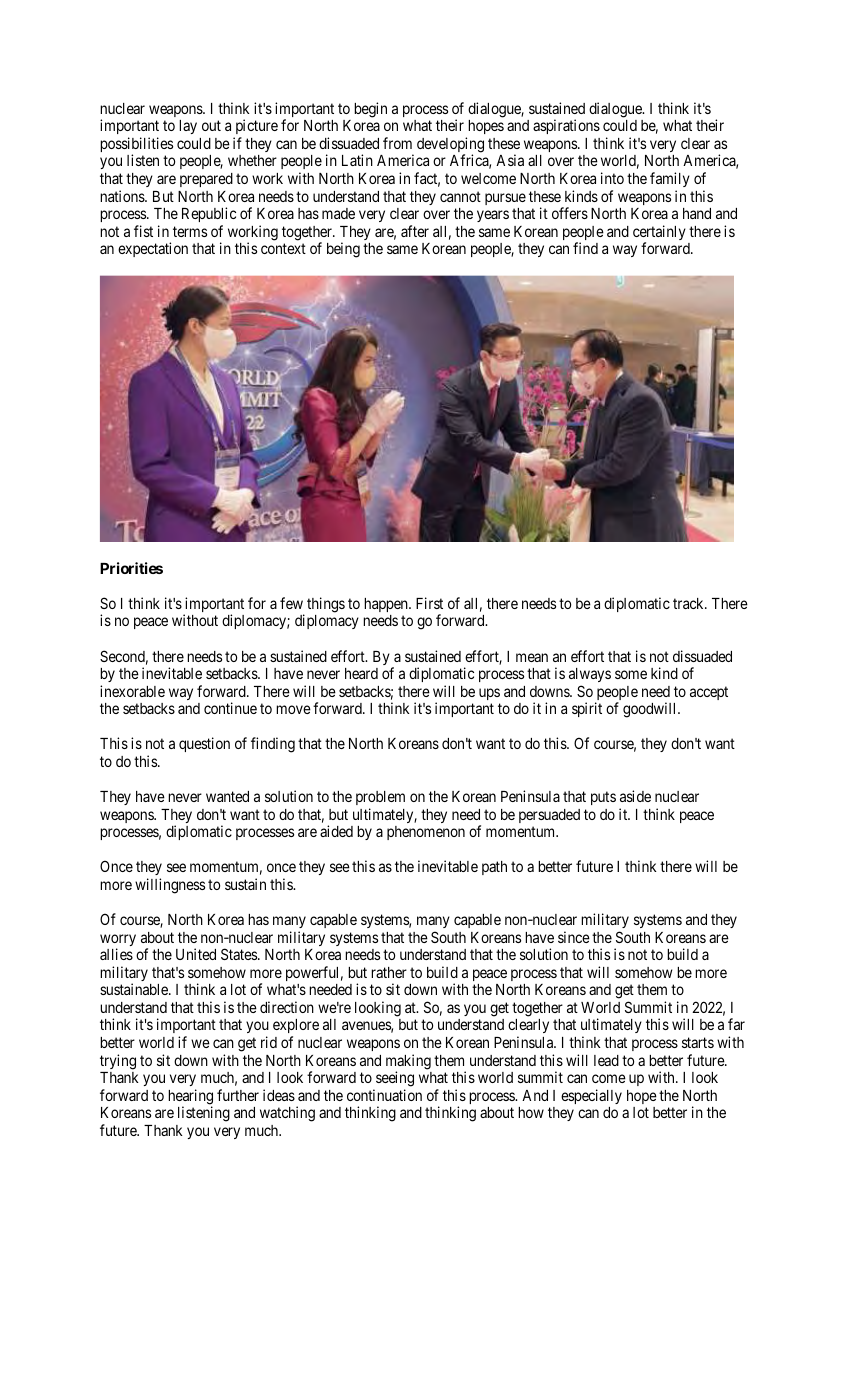 The height and width of the screenshot is (1400, 849). Describe the element at coordinates (291, 603) in the screenshot. I see `few` at that location.
